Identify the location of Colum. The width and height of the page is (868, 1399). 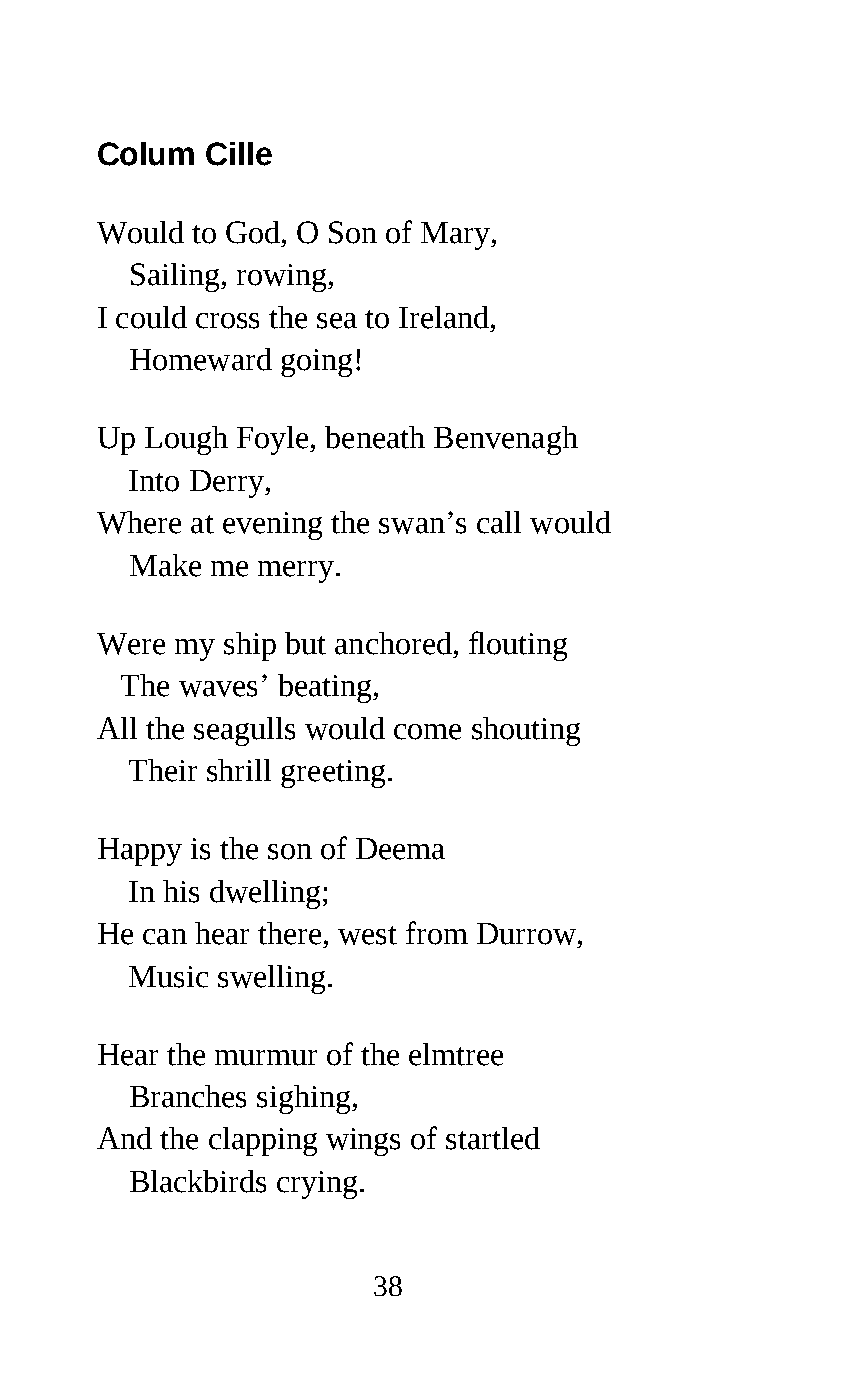
(146, 154).
